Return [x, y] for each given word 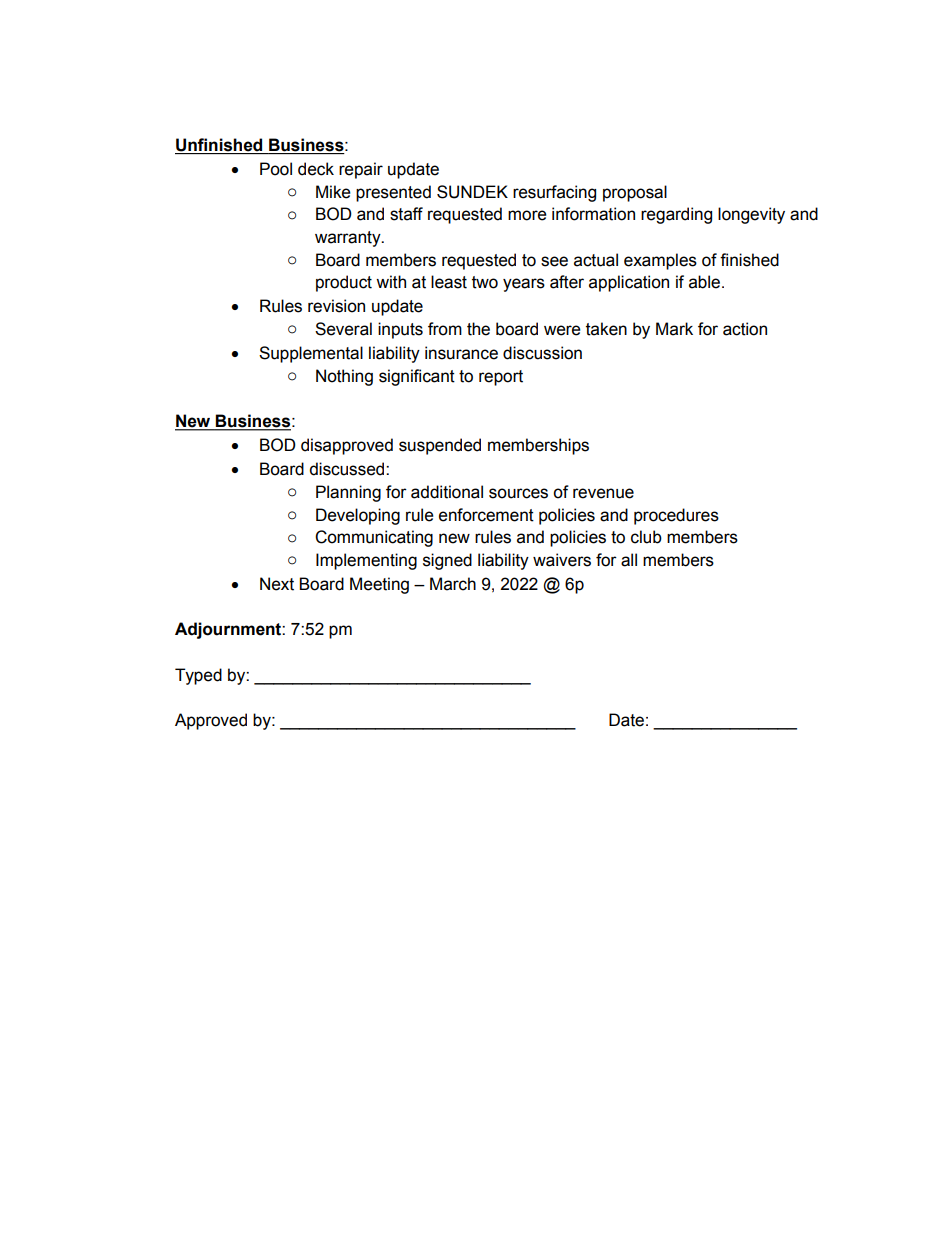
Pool [276, 169]
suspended [440, 446]
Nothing [344, 377]
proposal [635, 193]
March [453, 584]
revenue [603, 493]
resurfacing [554, 193]
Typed [198, 676]
